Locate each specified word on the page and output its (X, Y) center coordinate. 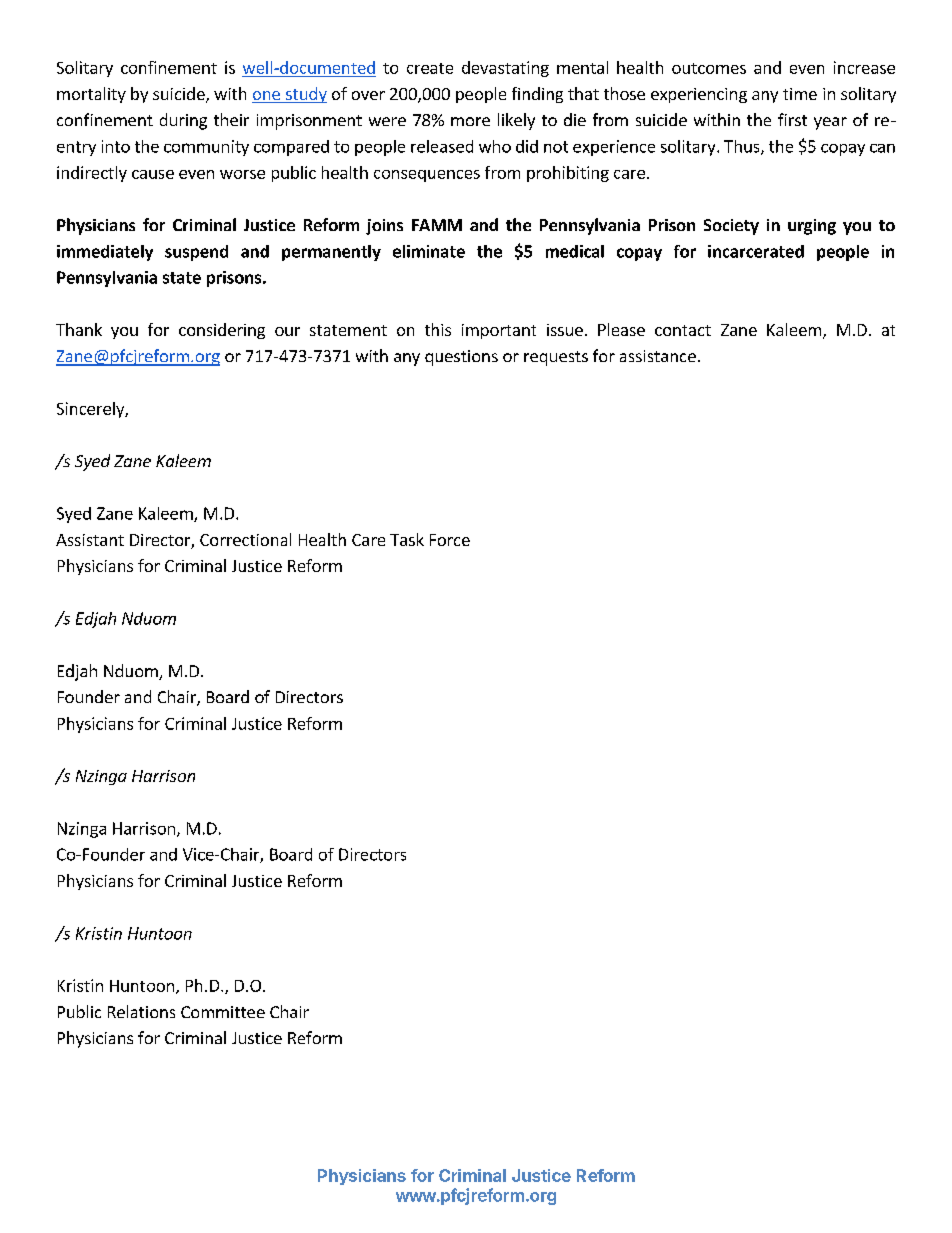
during (183, 121)
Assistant (90, 540)
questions (461, 358)
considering (222, 331)
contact (683, 330)
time (800, 94)
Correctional (245, 539)
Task (407, 539)
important (499, 331)
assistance (658, 356)
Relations (141, 1011)
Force (450, 540)
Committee (223, 1012)
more (470, 121)
